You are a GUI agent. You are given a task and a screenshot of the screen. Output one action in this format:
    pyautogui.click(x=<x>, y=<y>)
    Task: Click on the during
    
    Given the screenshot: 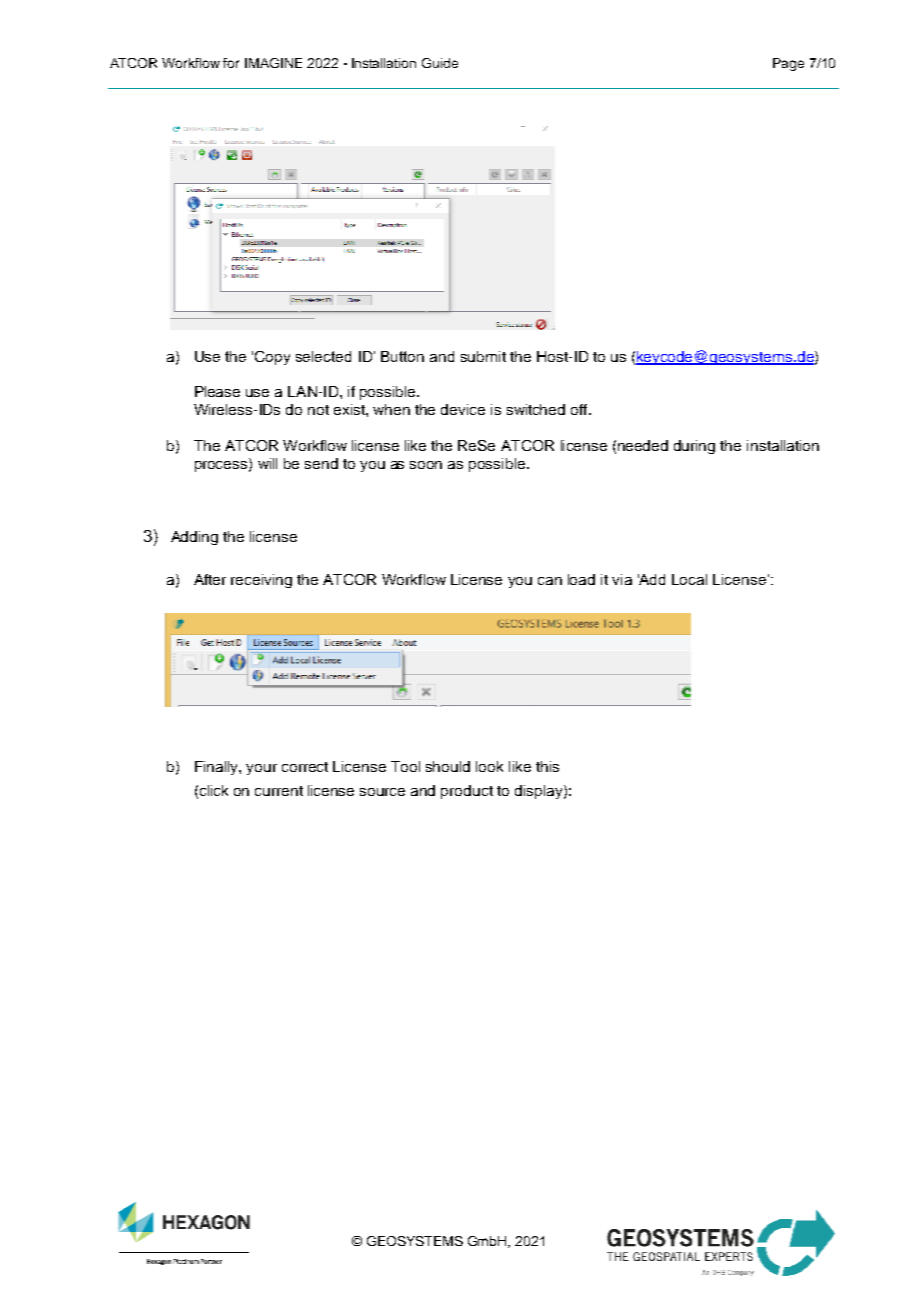 What is the action you would take?
    pyautogui.click(x=694, y=447)
